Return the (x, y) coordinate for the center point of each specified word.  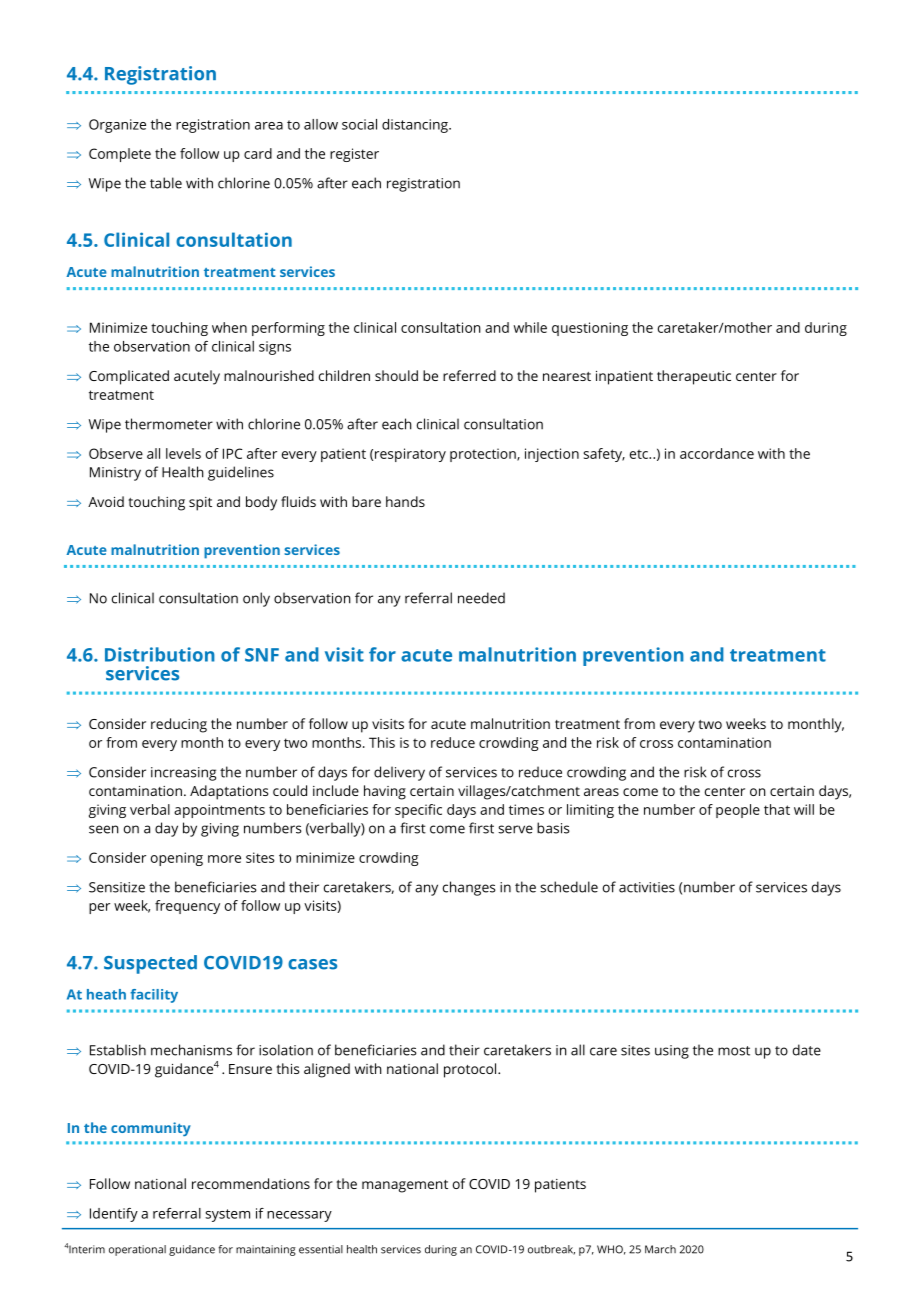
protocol (471, 1070)
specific (418, 811)
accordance (717, 453)
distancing (416, 126)
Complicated (129, 377)
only (256, 599)
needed (481, 598)
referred (469, 375)
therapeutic (694, 377)
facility (154, 996)
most (734, 1051)
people (738, 811)
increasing (183, 774)
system (227, 1215)
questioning (590, 329)
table (166, 183)
